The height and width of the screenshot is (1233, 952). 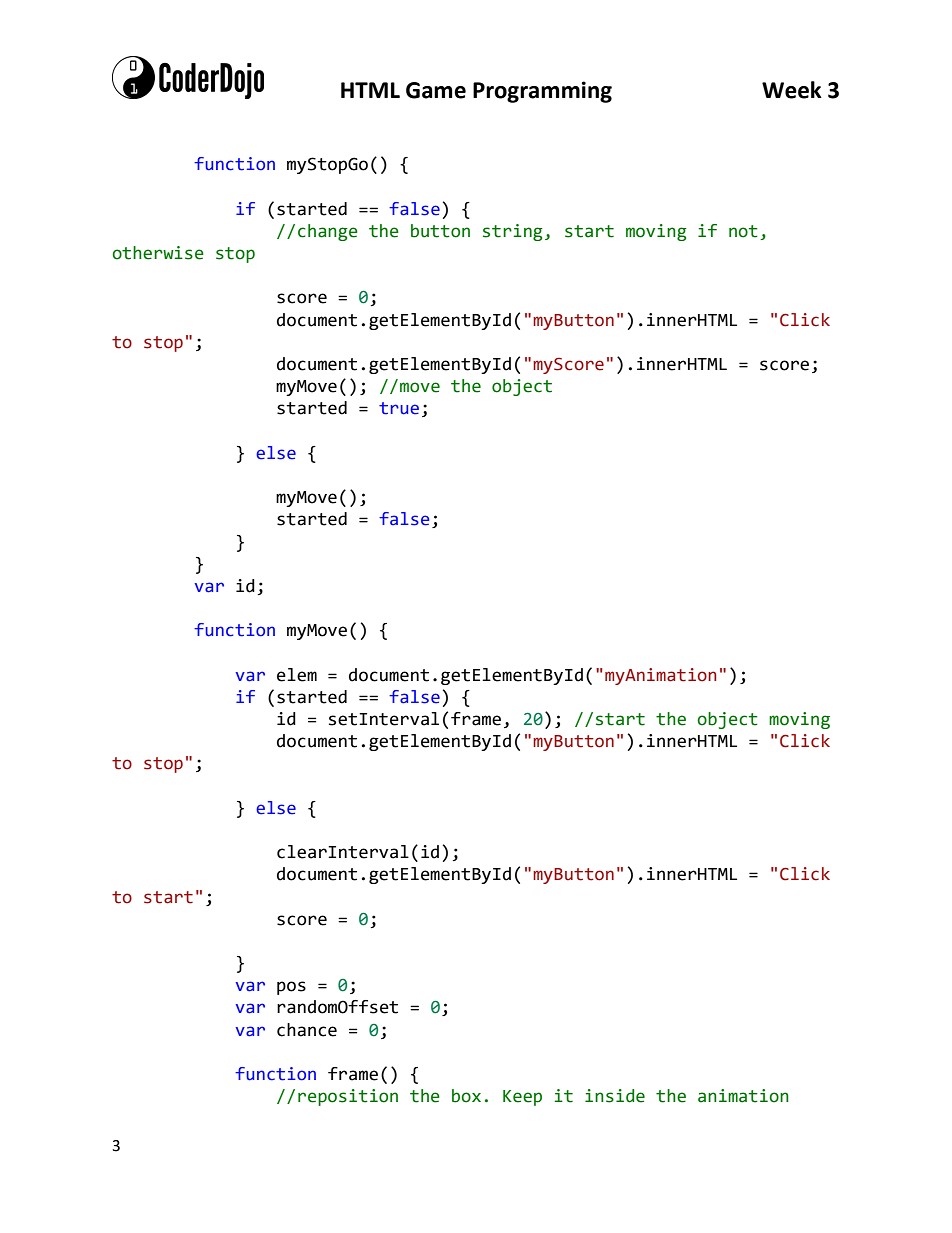 I want to click on Week, so click(x=792, y=90).
